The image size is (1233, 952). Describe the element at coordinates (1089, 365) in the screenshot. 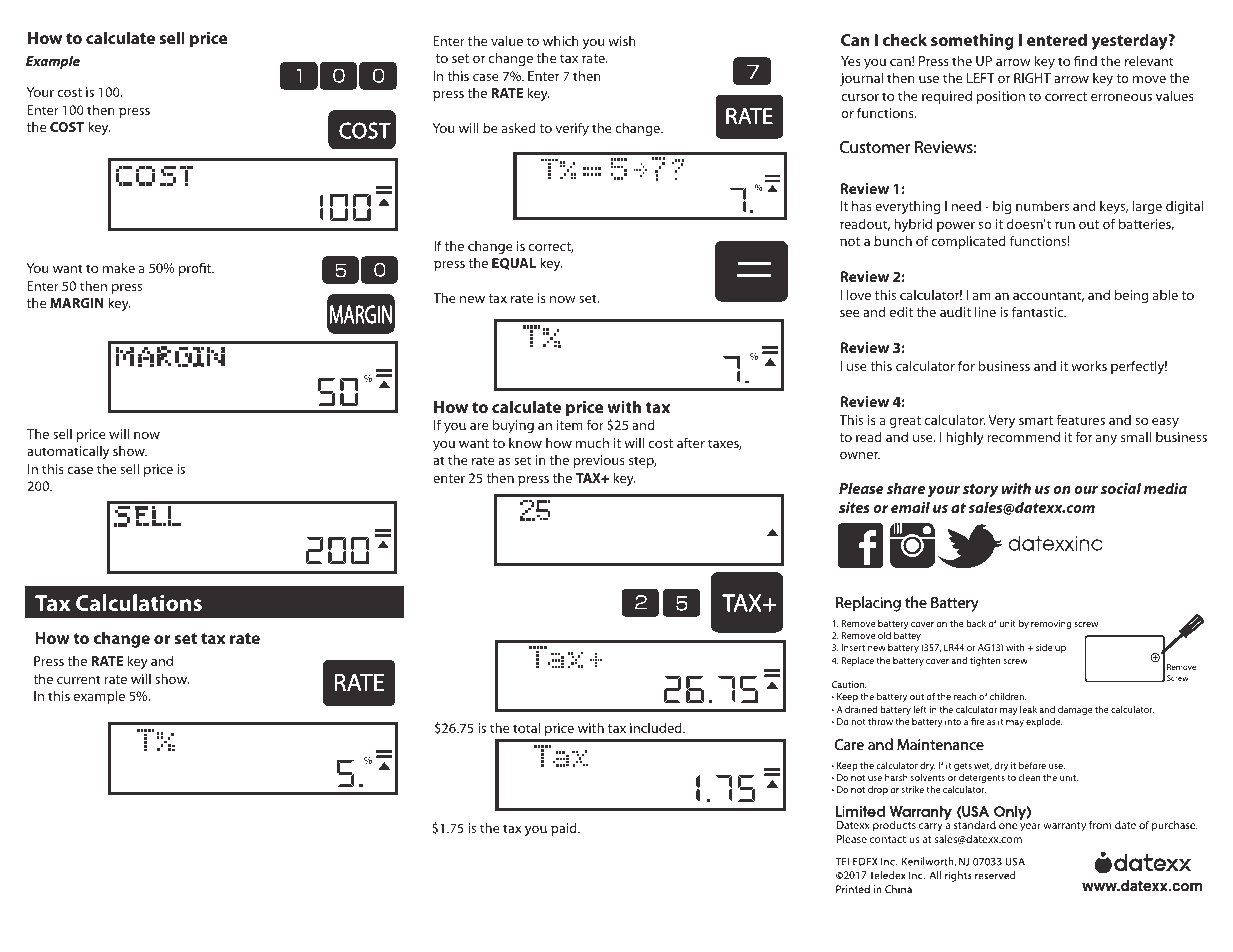

I see `works` at that location.
